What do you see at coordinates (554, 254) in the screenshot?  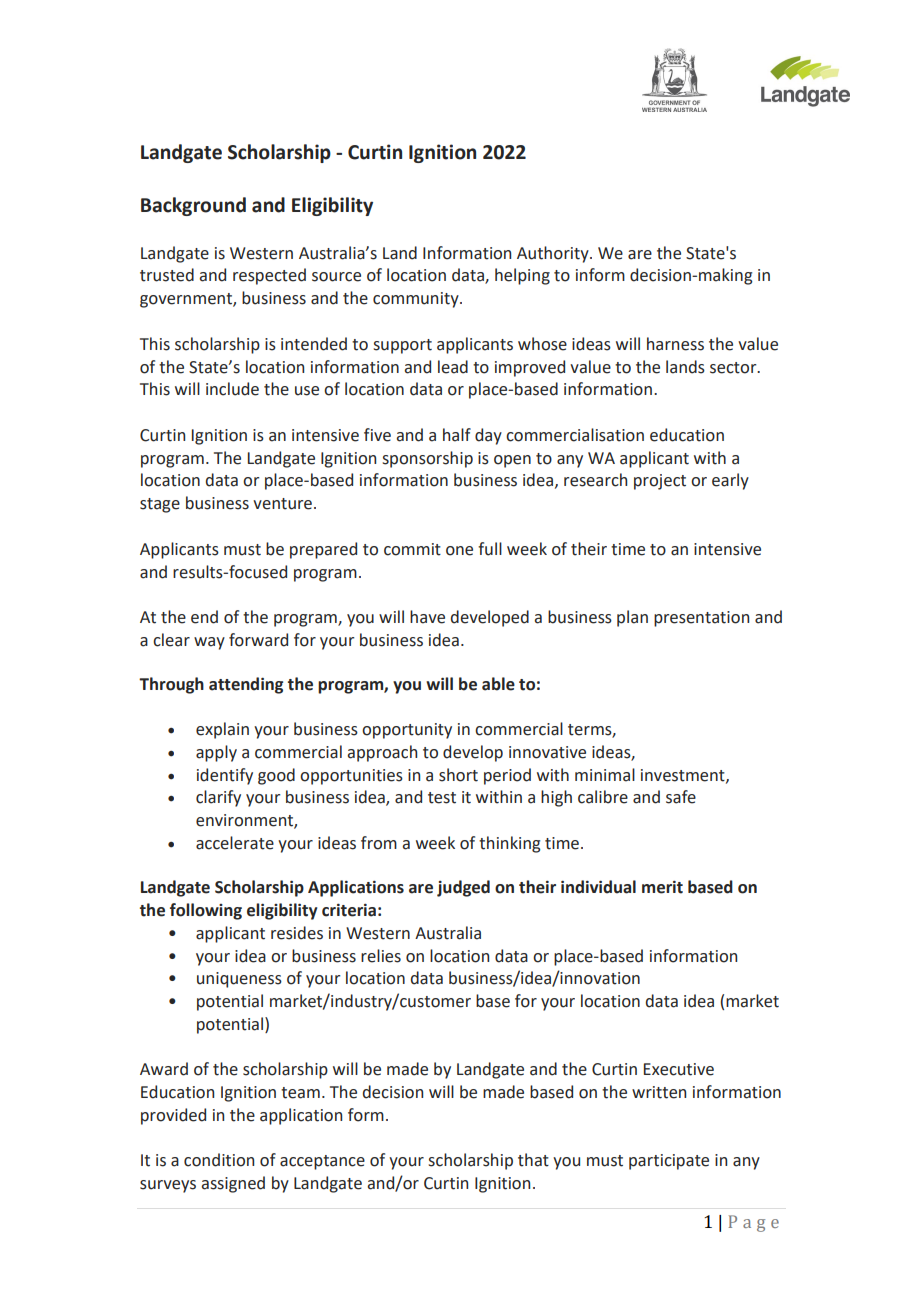 I see `Authority` at bounding box center [554, 254].
